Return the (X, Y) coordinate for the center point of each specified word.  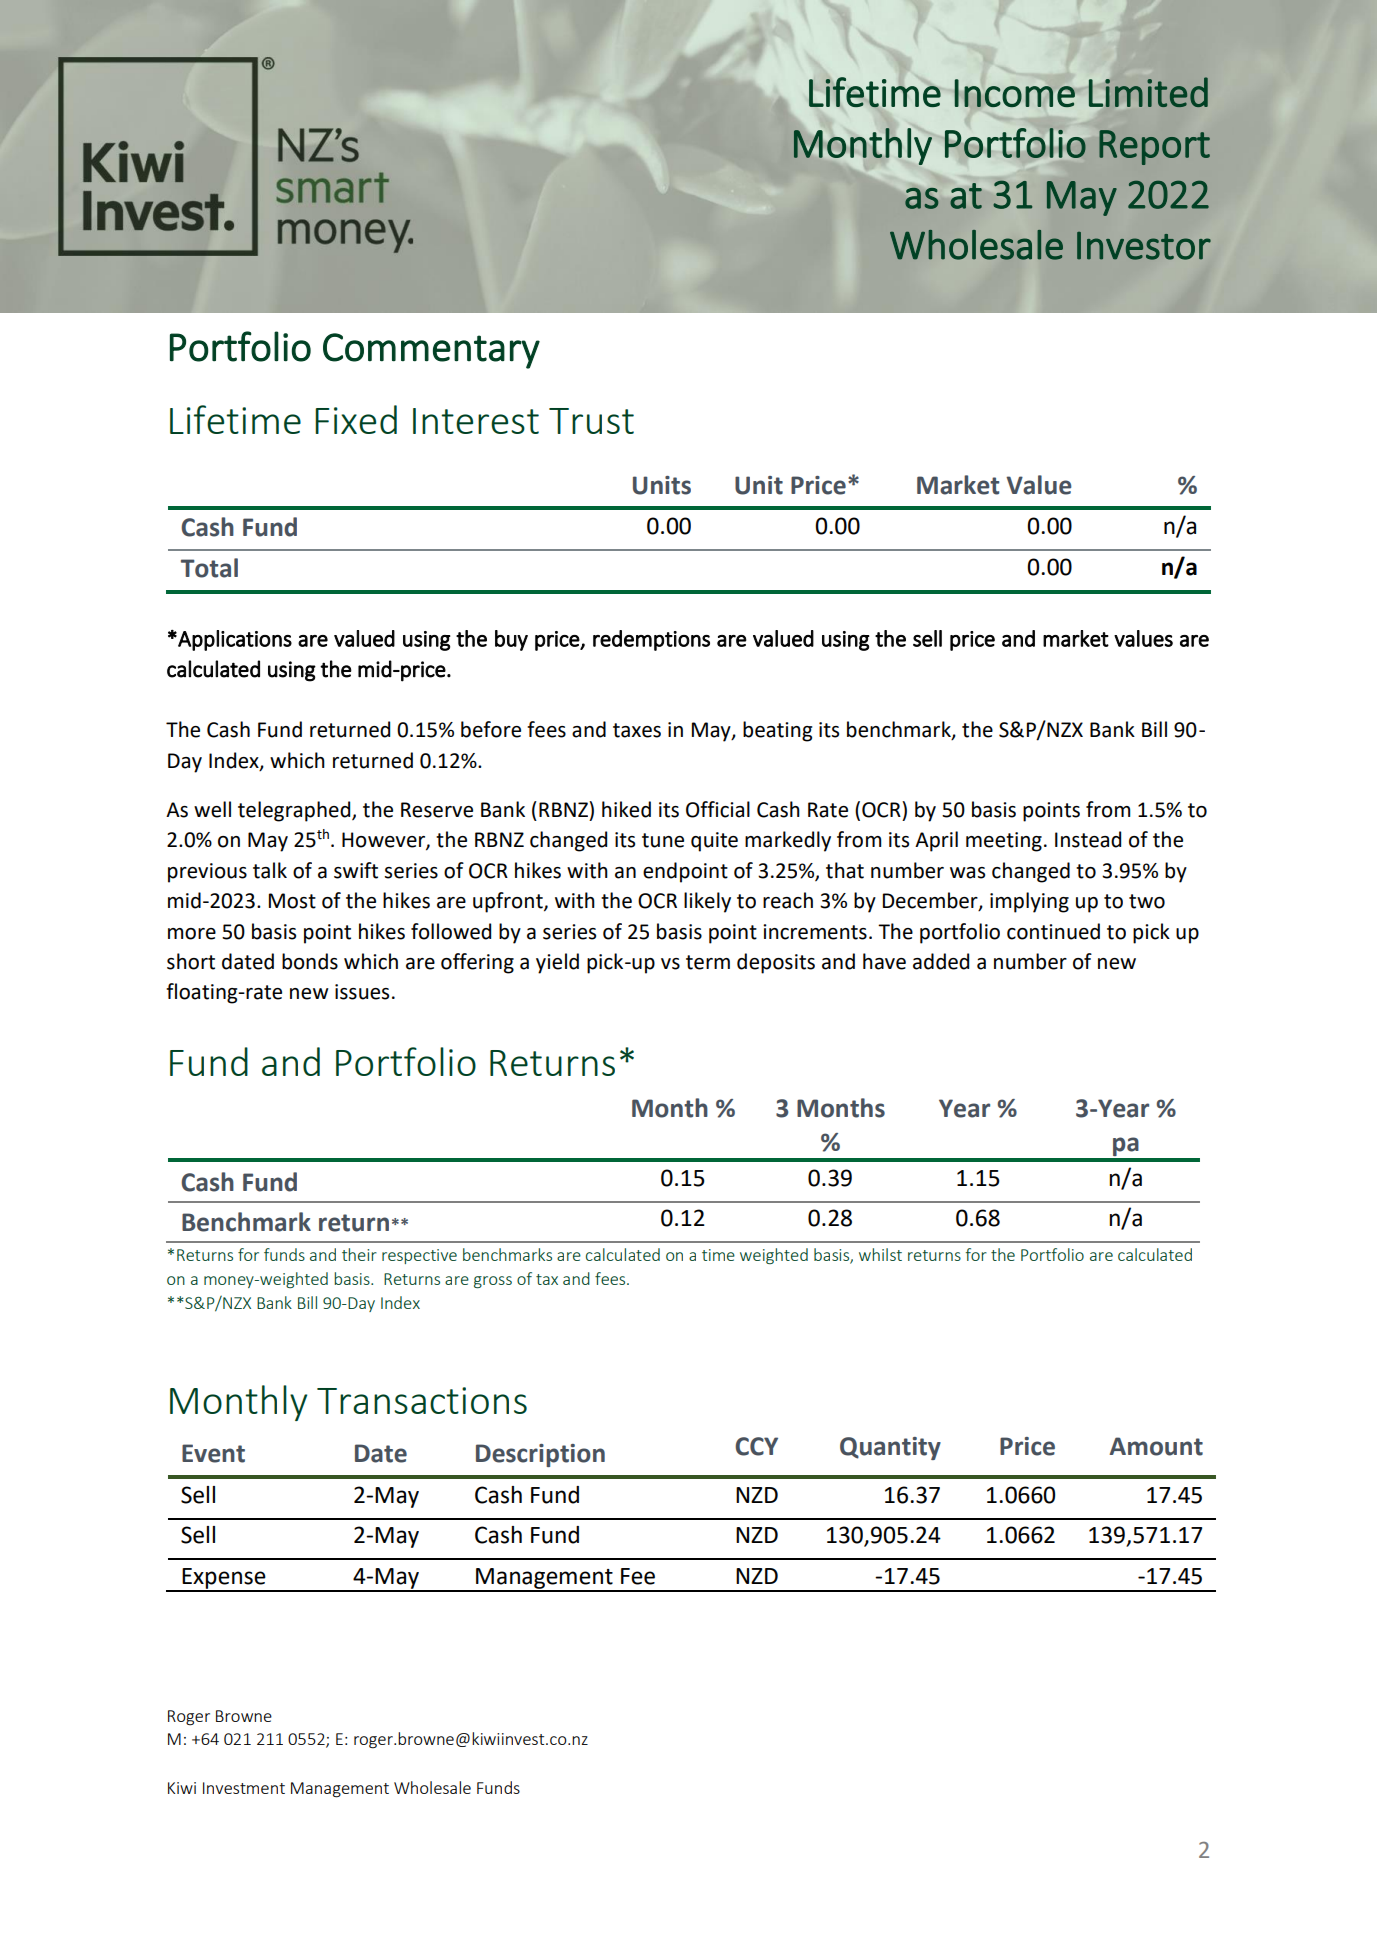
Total (209, 568)
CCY (756, 1446)
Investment (244, 1788)
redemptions (651, 640)
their (359, 1254)
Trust (591, 421)
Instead (1088, 839)
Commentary (431, 351)
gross (493, 1282)
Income (1014, 93)
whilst (880, 1254)
